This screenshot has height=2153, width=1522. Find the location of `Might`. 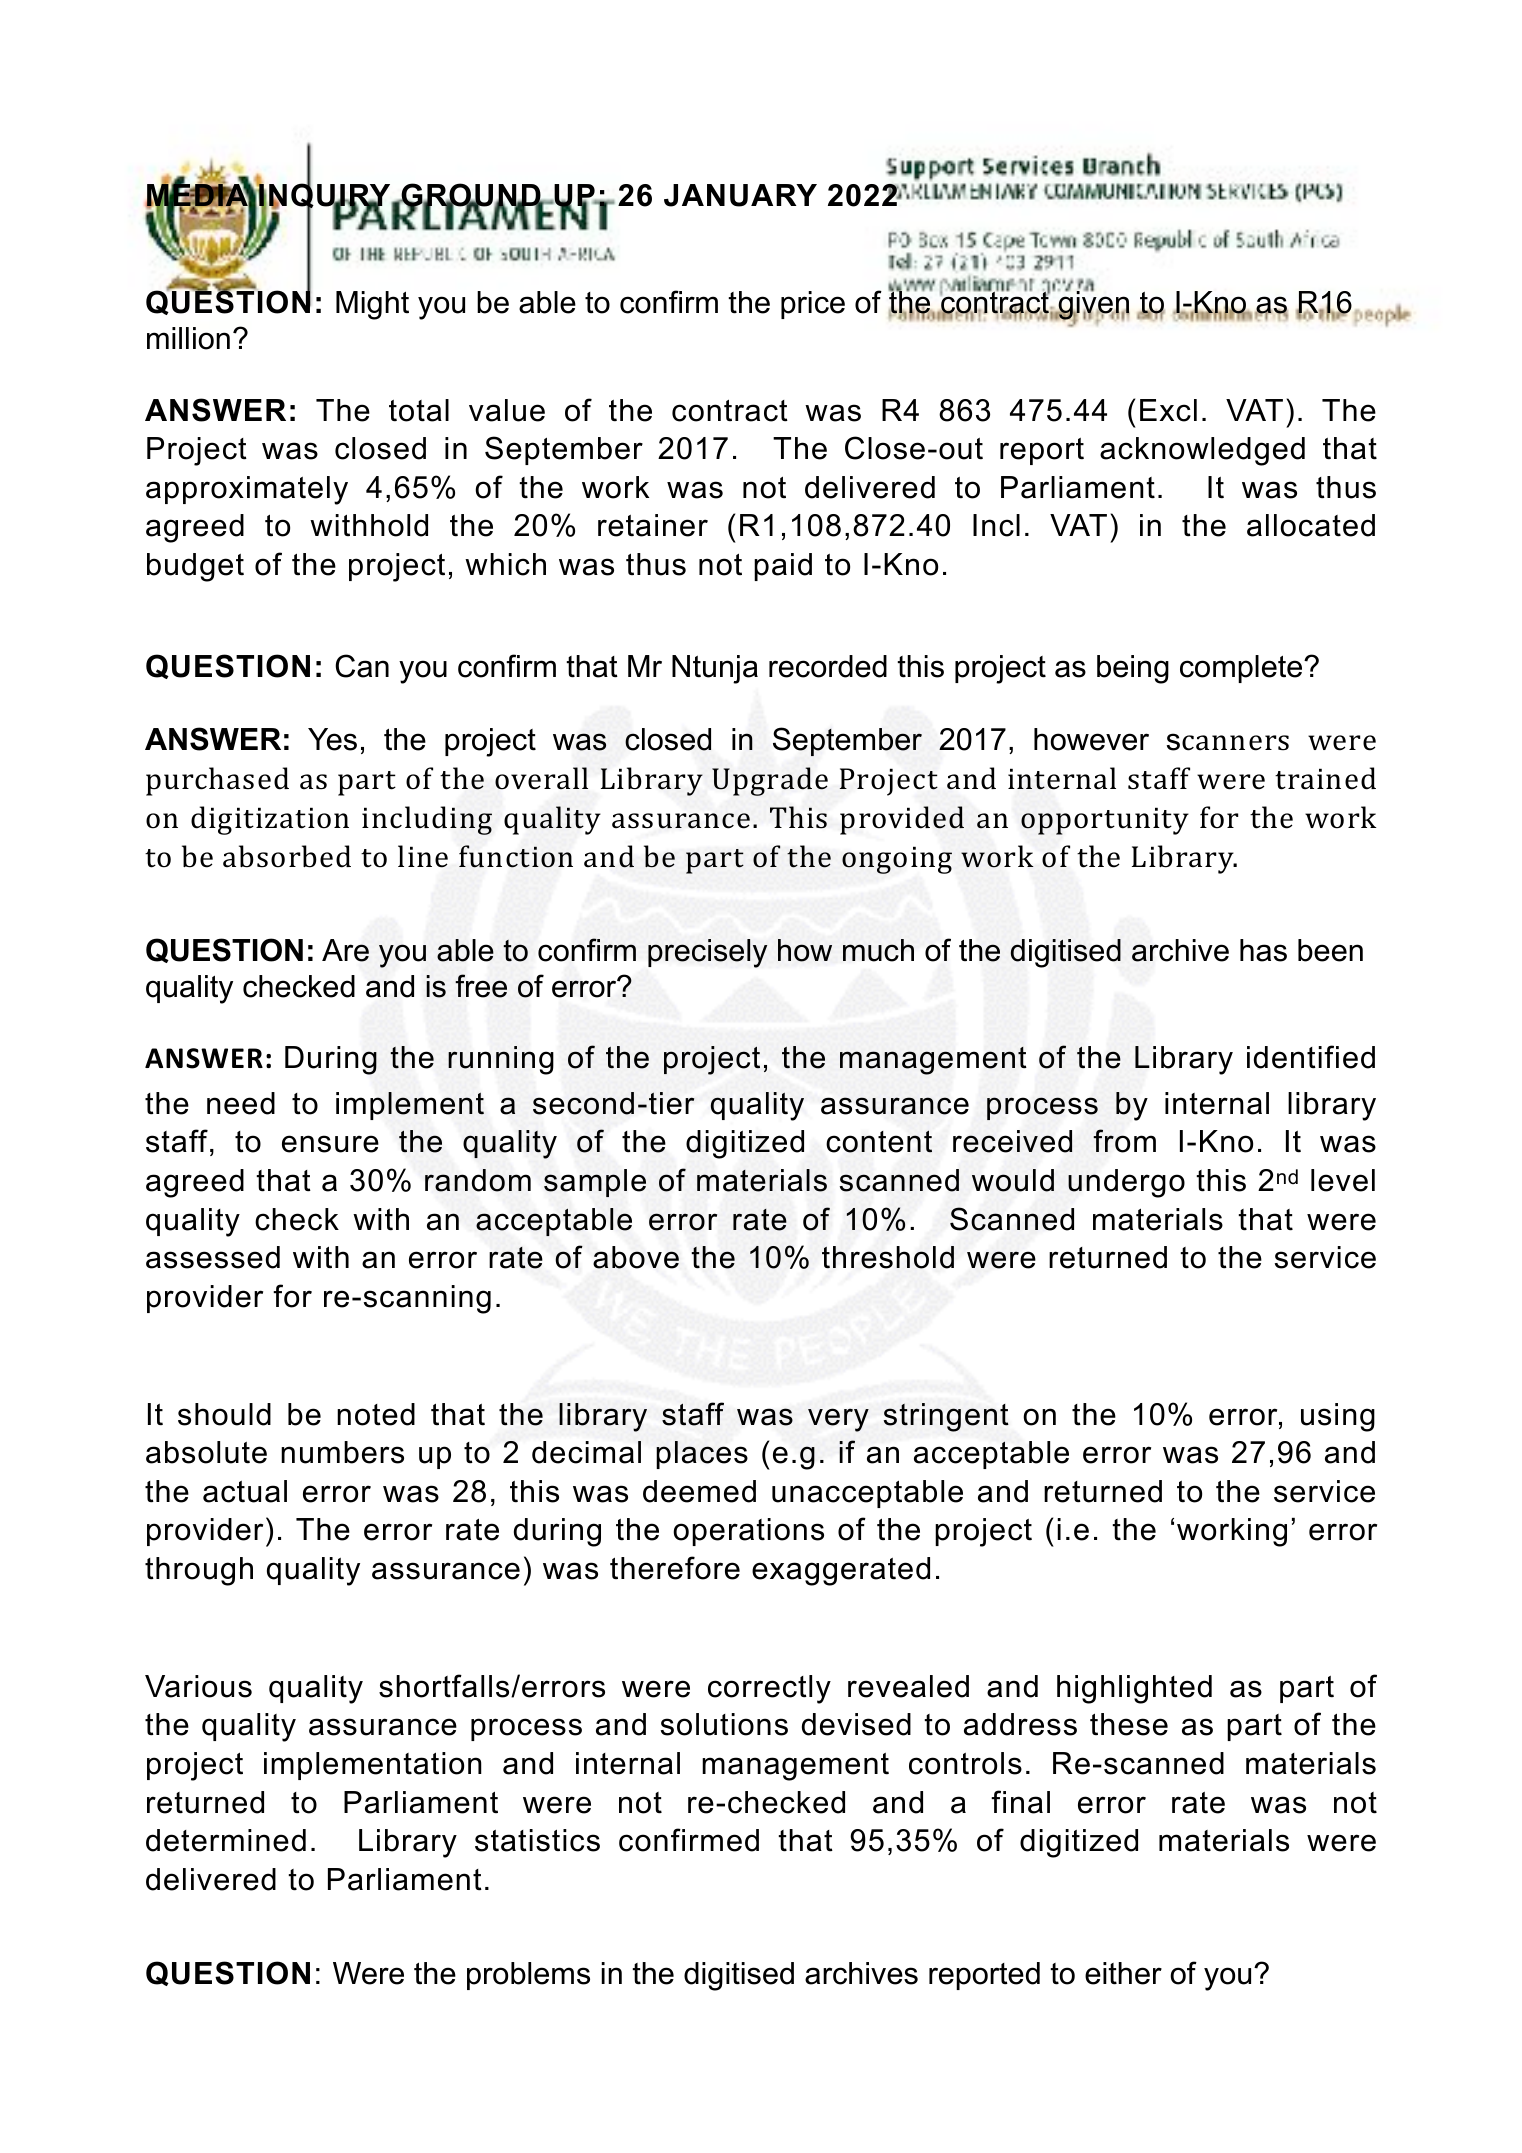

Might is located at coordinates (372, 305).
